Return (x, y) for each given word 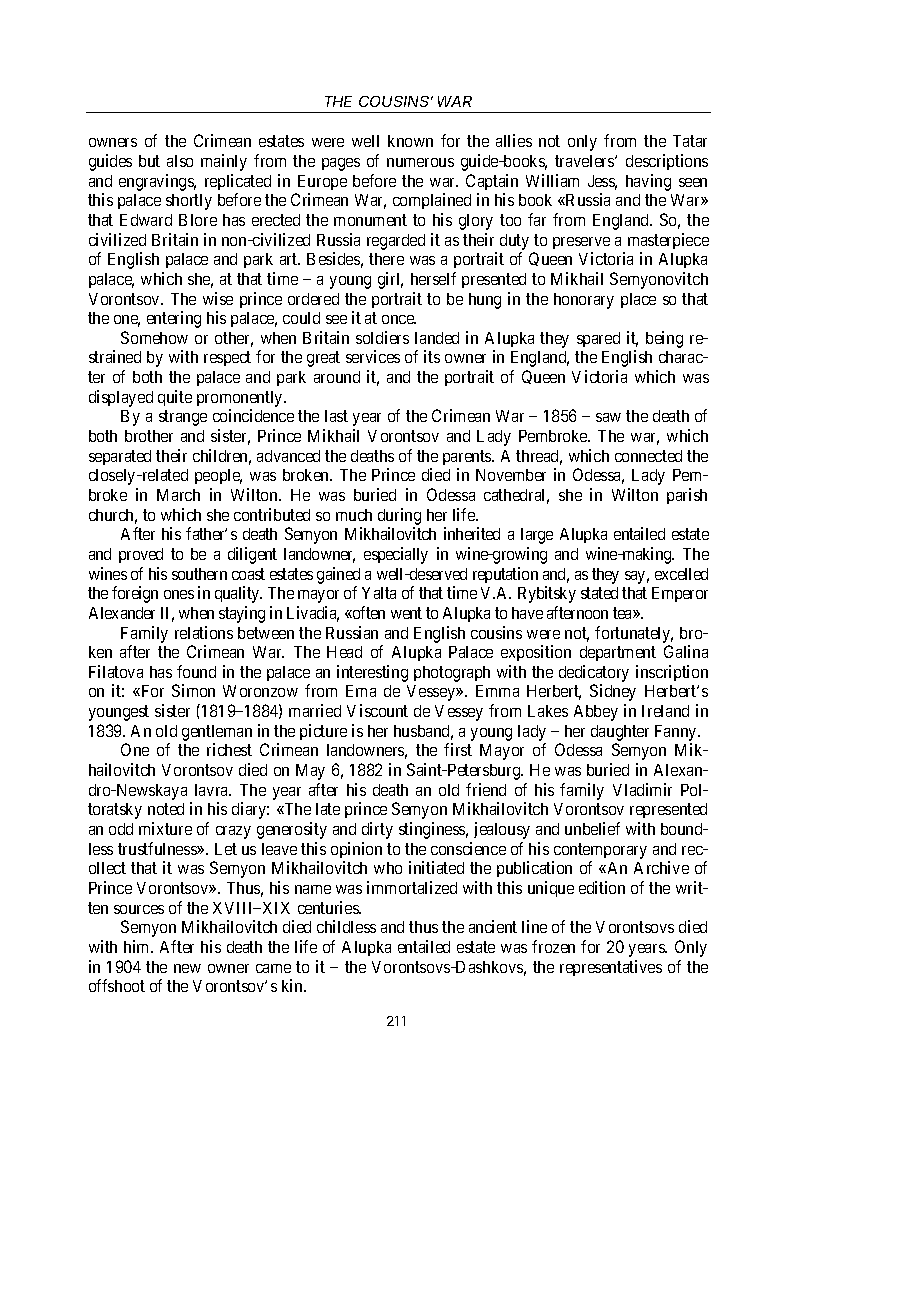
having (648, 182)
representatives (611, 968)
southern (199, 574)
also (180, 161)
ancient (493, 926)
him (138, 946)
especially (396, 555)
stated (599, 593)
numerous (420, 162)
